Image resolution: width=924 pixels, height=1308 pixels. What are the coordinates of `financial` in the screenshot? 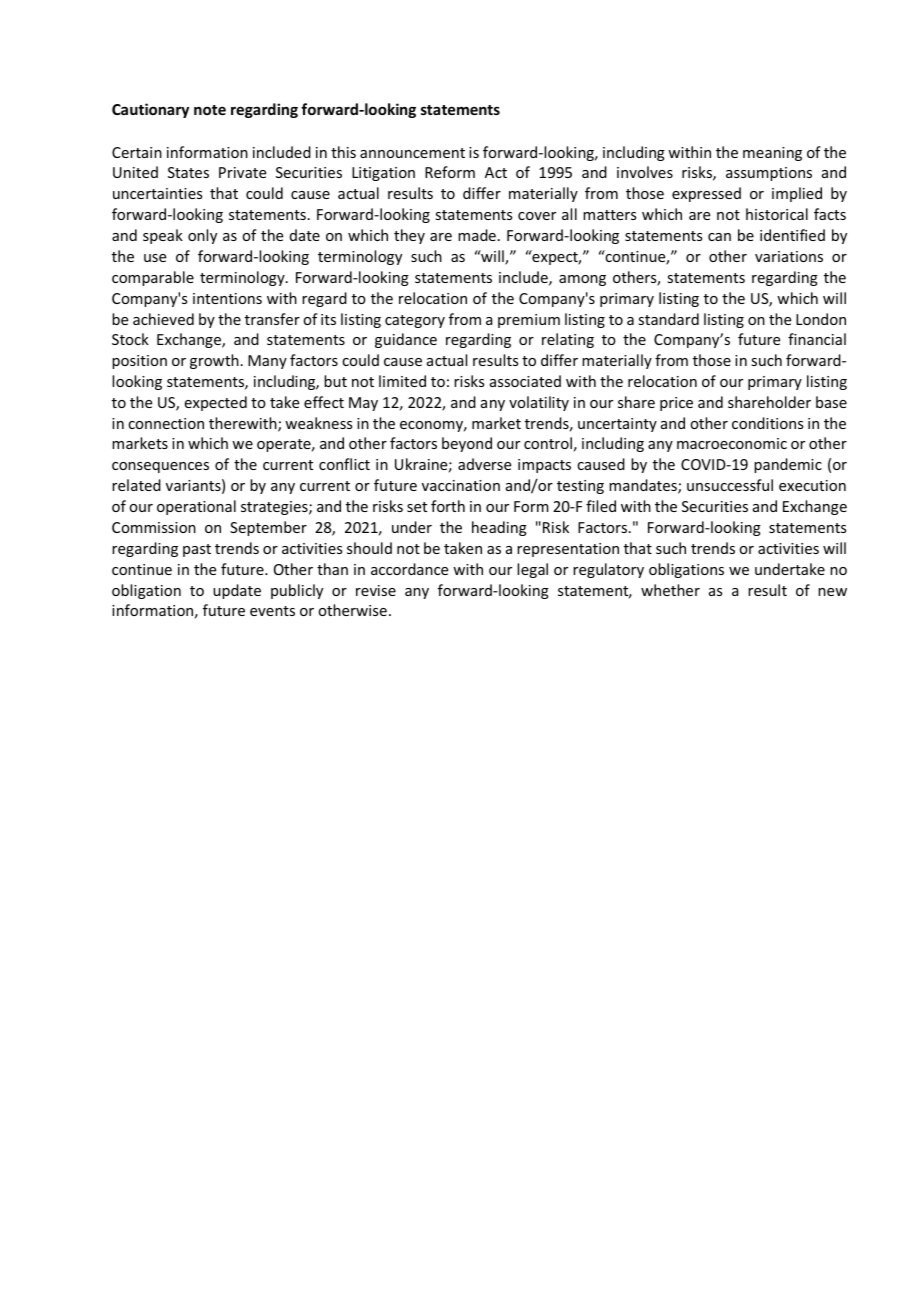 It's located at (817, 339).
